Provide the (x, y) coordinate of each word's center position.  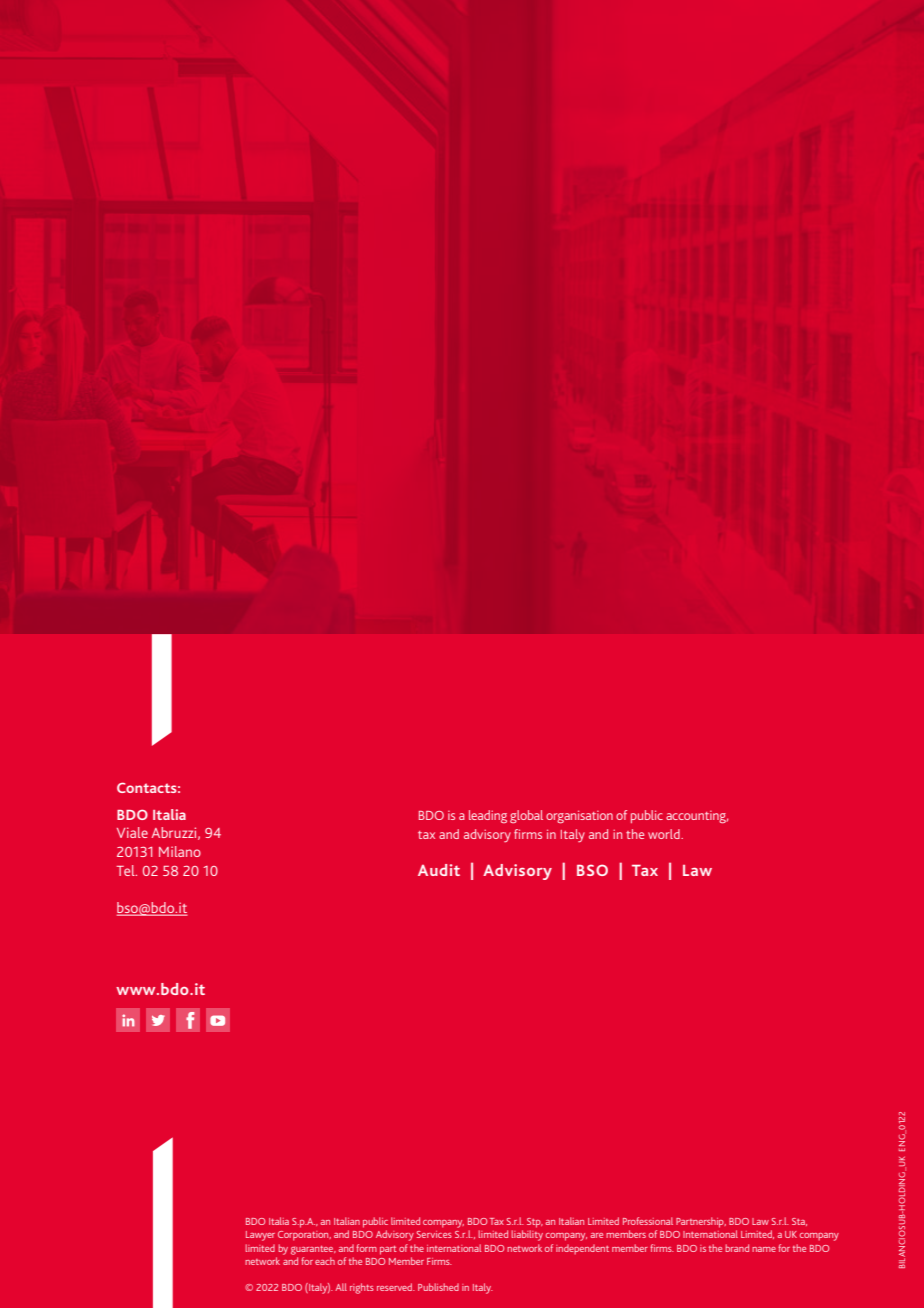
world (665, 834)
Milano (180, 851)
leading (488, 816)
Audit (439, 870)
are (597, 1235)
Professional (648, 1221)
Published (438, 1287)
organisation (579, 817)
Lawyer (260, 1236)
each (325, 1261)
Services (434, 1234)
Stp (535, 1223)
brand (737, 1248)
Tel (127, 870)
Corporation (304, 1236)
